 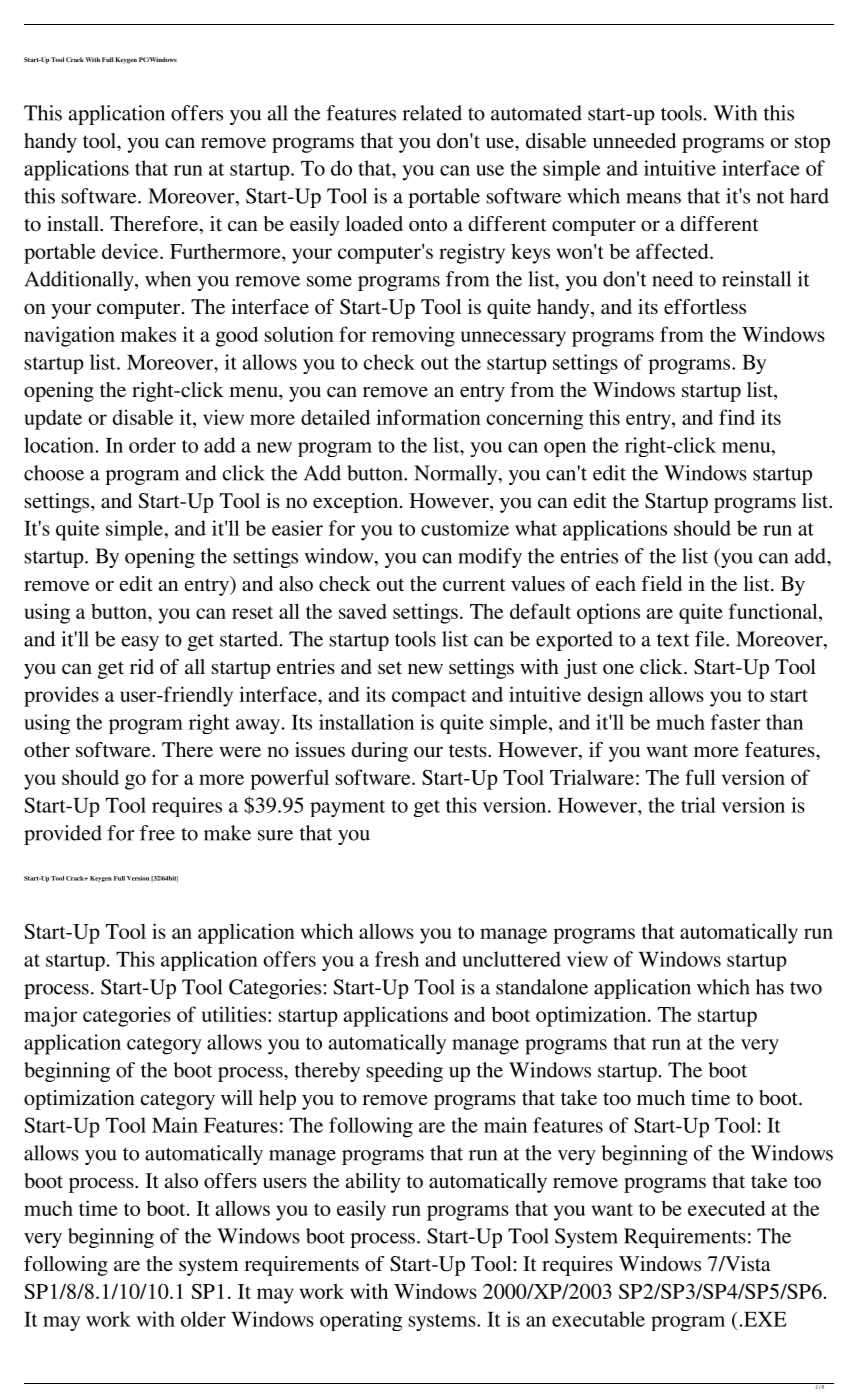 I want to click on compact, so click(x=429, y=698).
